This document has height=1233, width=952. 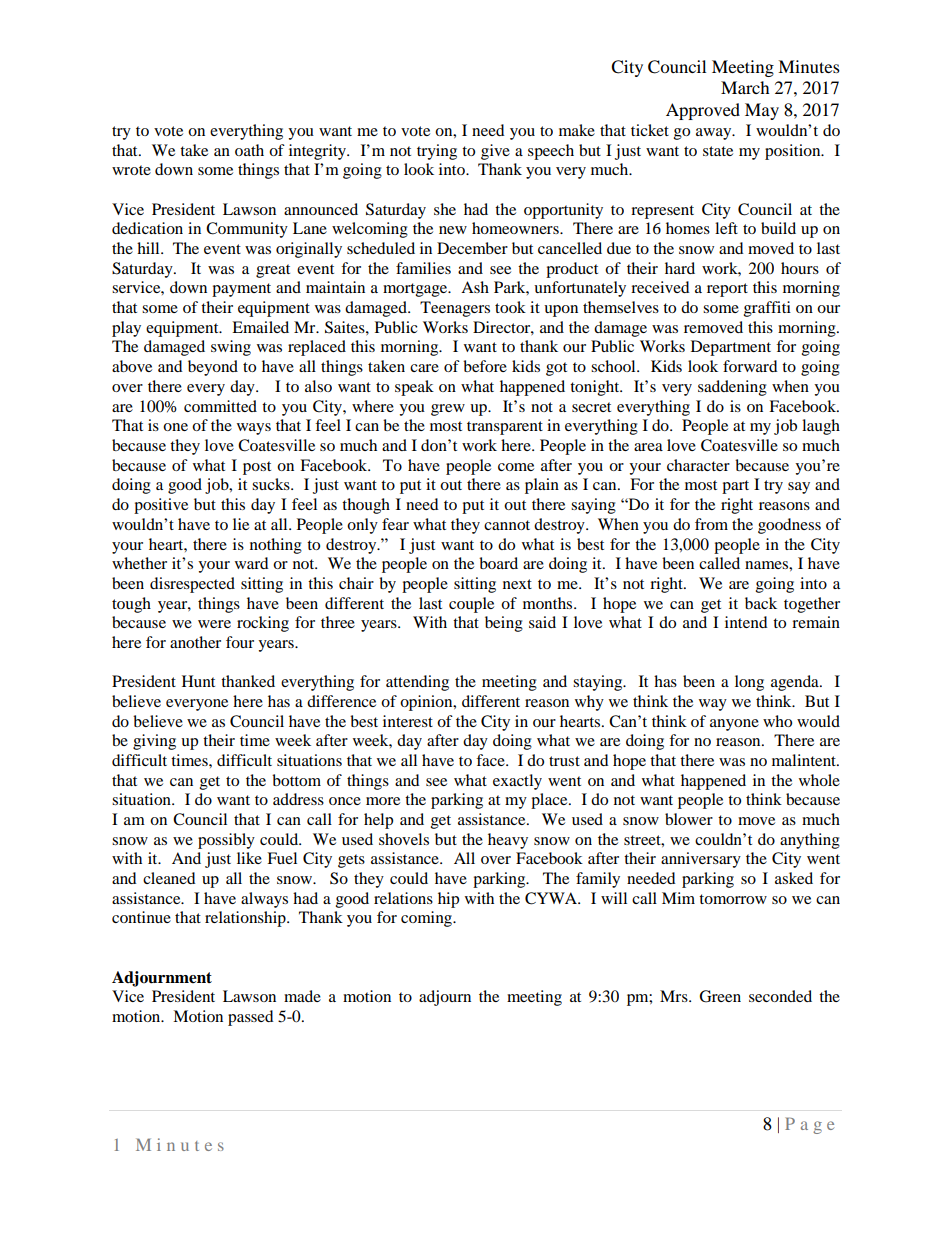 What do you see at coordinates (220, 406) in the document?
I see `committed` at bounding box center [220, 406].
